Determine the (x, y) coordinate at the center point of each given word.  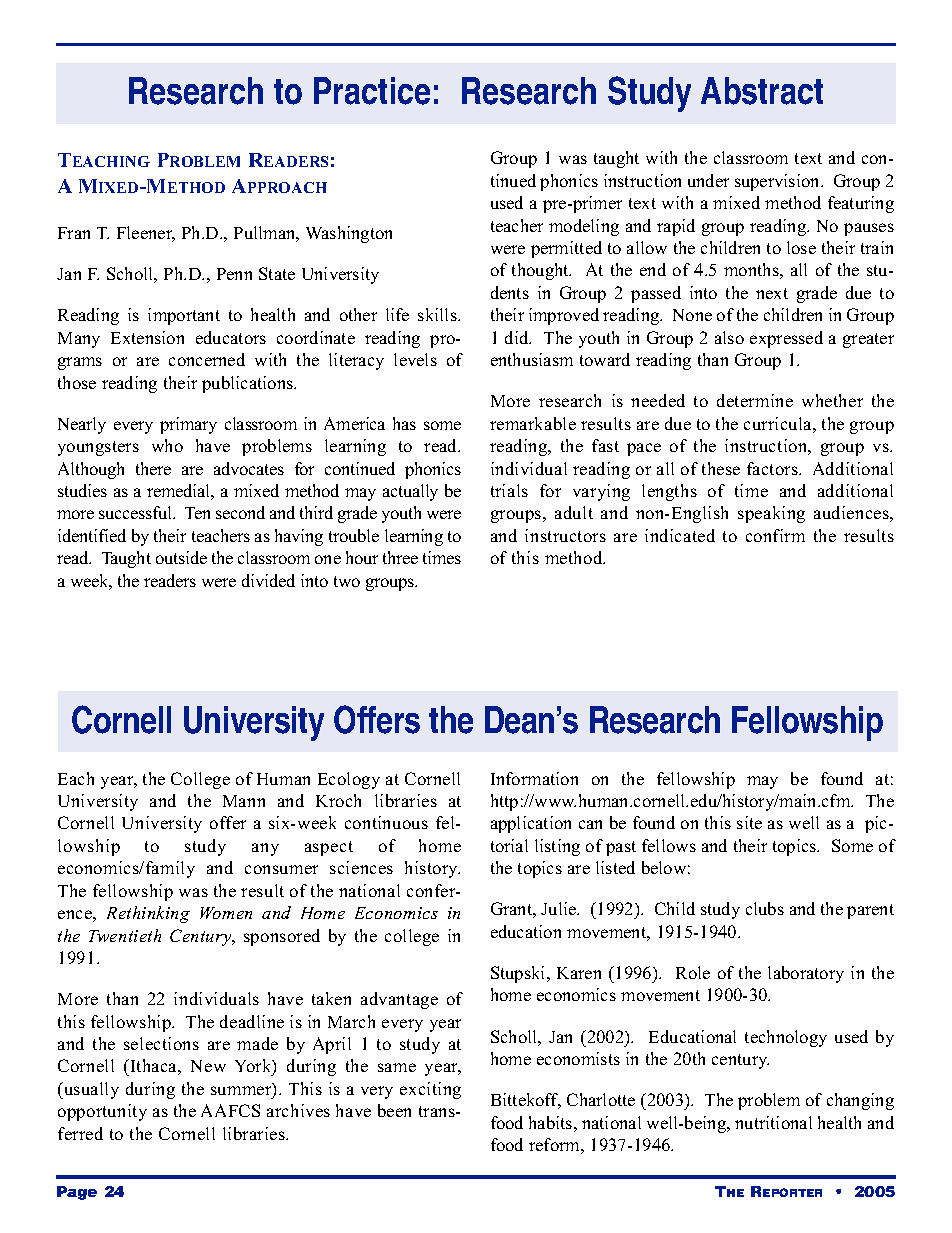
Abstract (762, 91)
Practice (372, 91)
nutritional (773, 1122)
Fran (74, 233)
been (394, 1110)
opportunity (102, 1112)
